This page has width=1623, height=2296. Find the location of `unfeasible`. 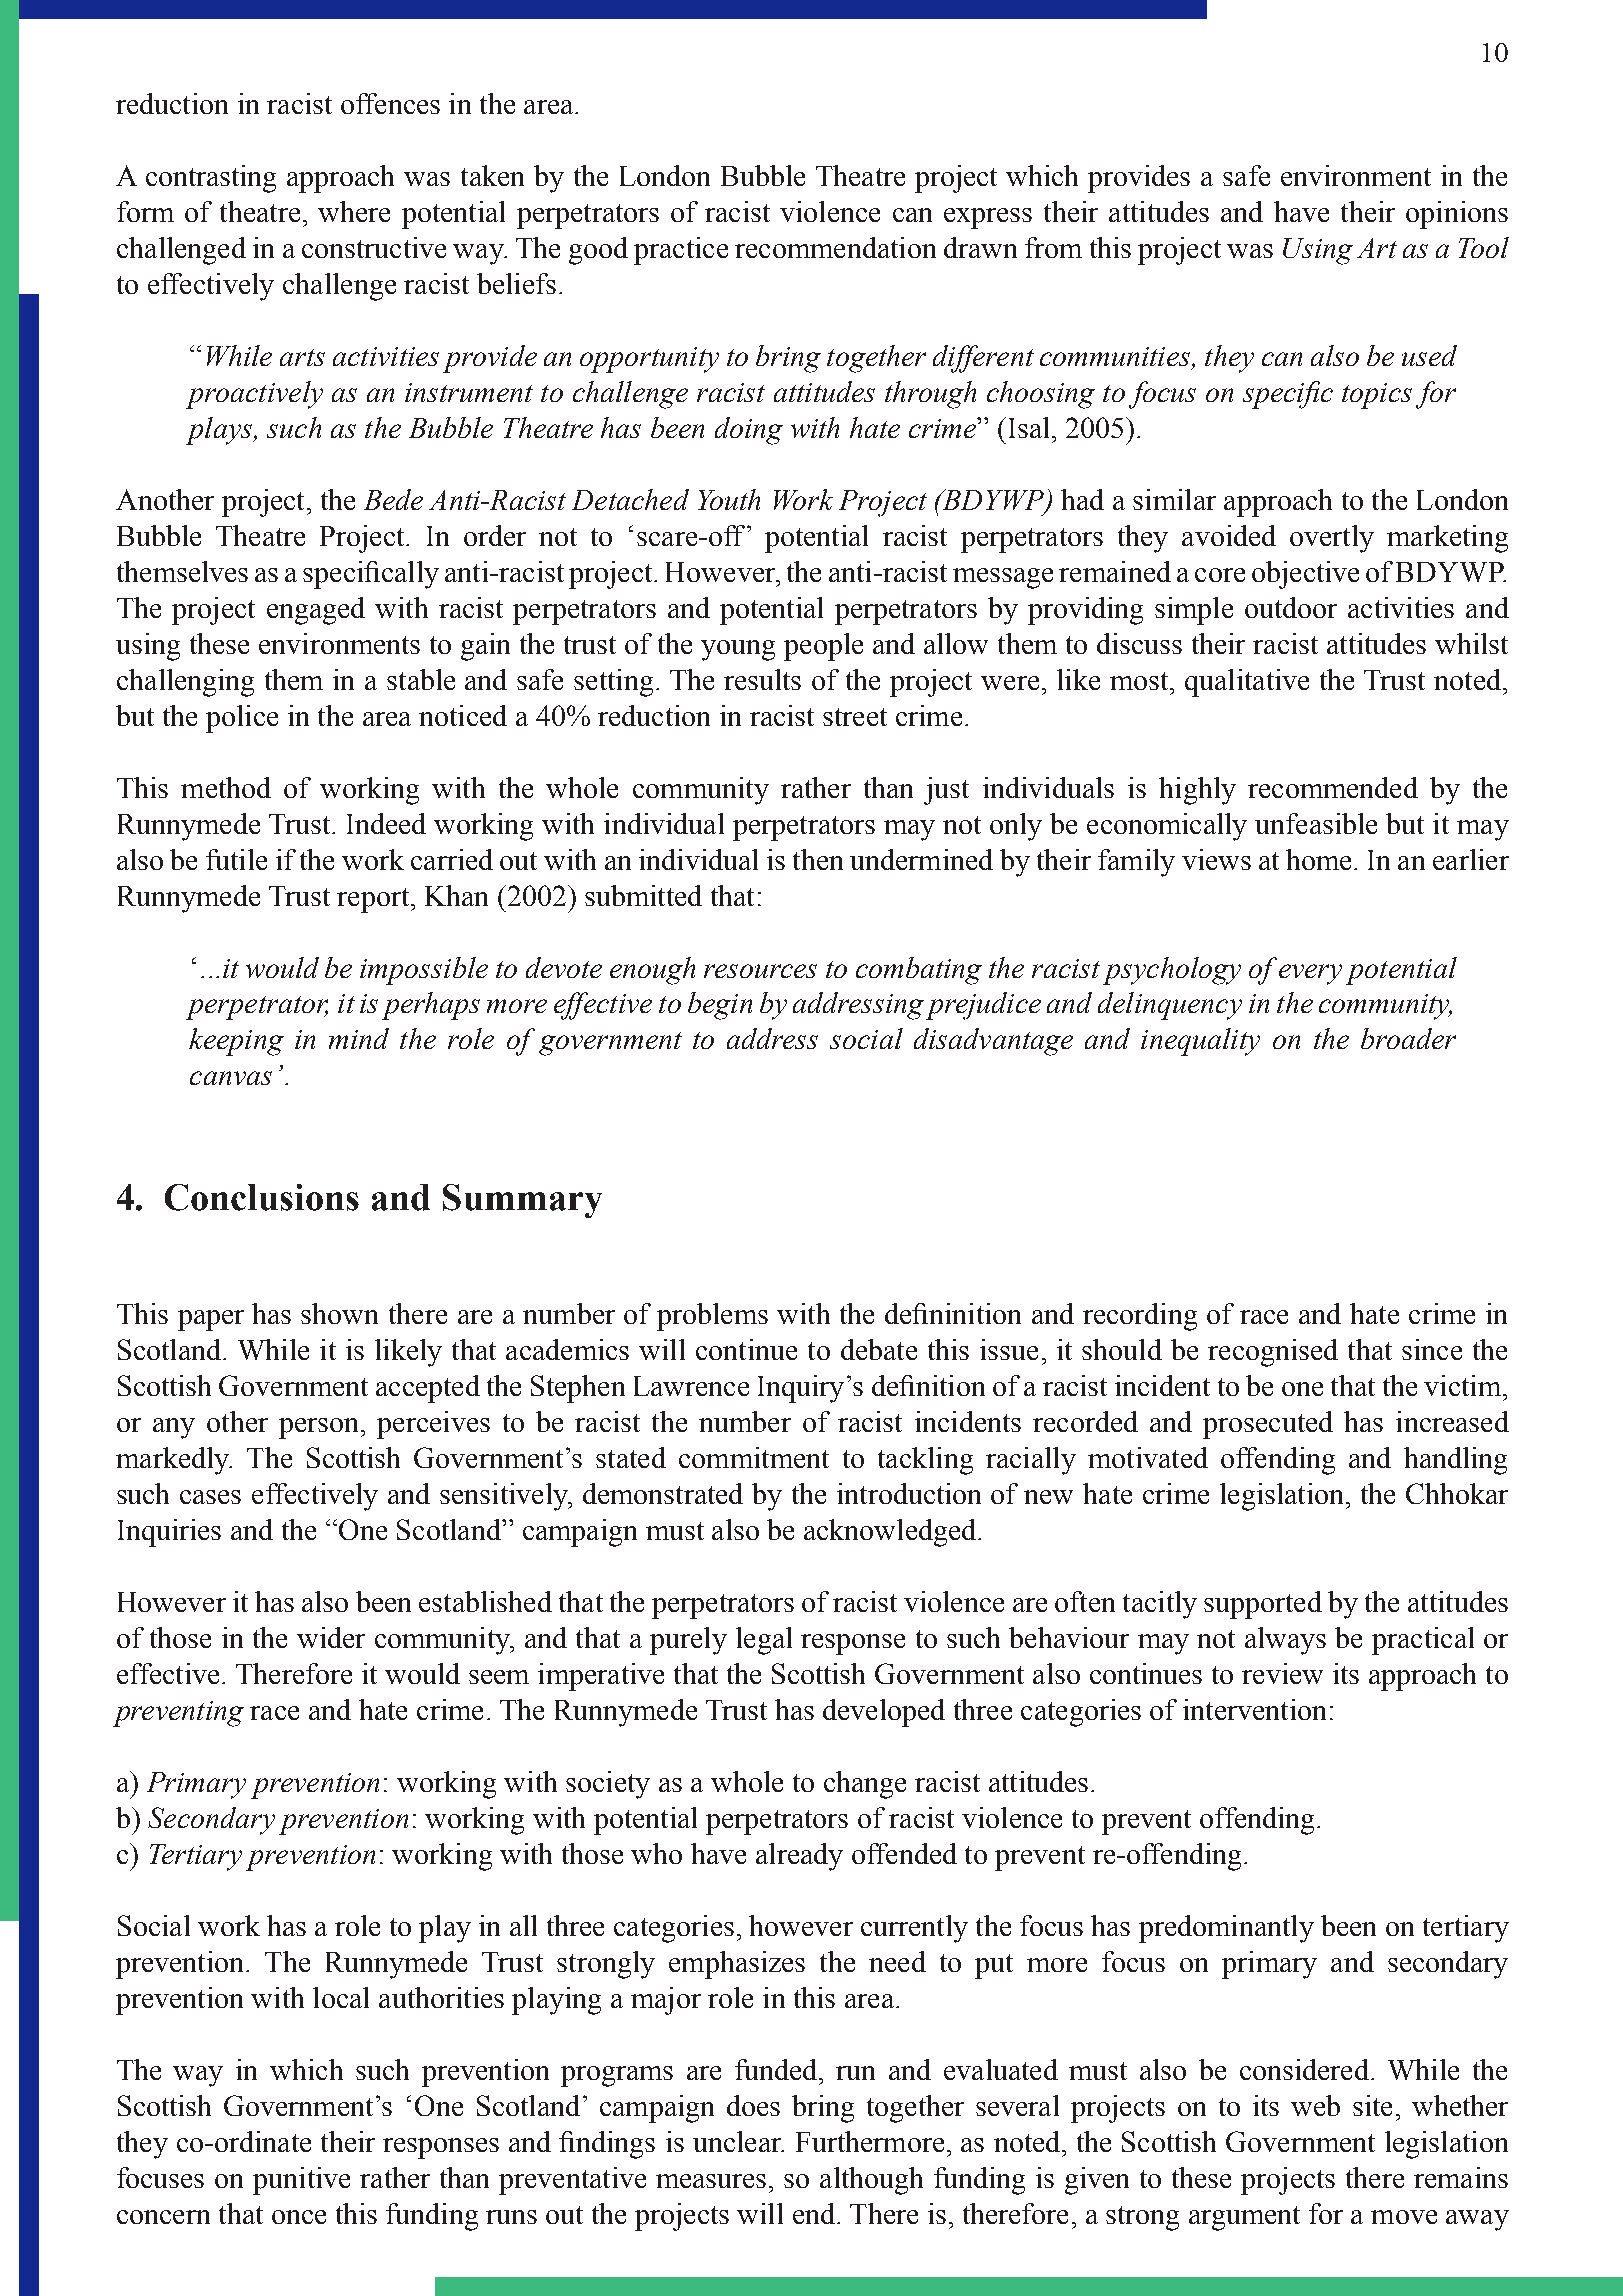

unfeasible is located at coordinates (1316, 823).
